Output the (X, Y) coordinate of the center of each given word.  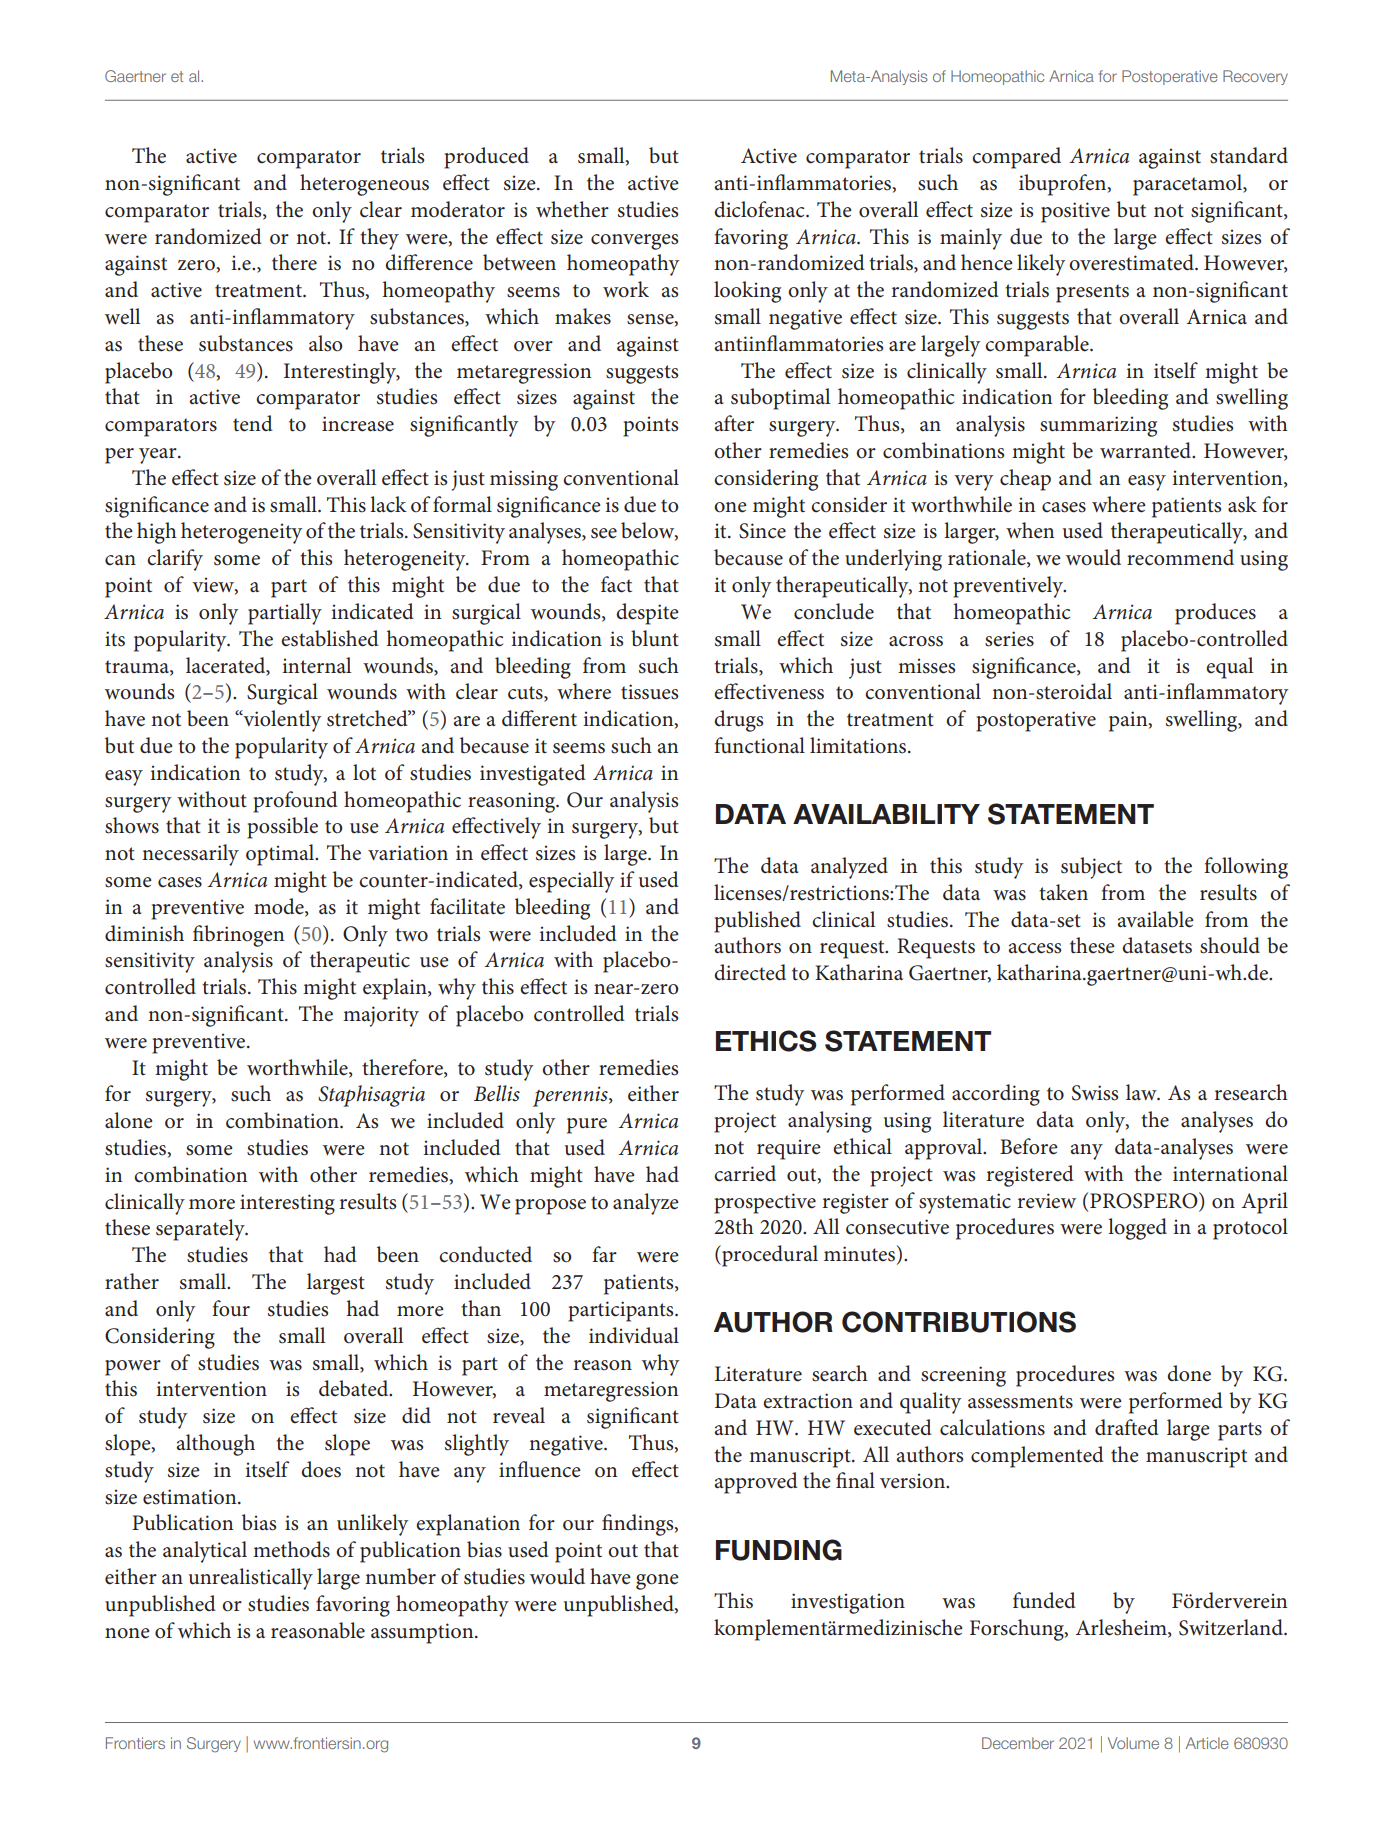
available (1156, 919)
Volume (1133, 1743)
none (127, 1633)
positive (1075, 212)
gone (657, 1582)
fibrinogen (238, 936)
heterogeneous (364, 185)
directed (750, 972)
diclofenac (760, 209)
